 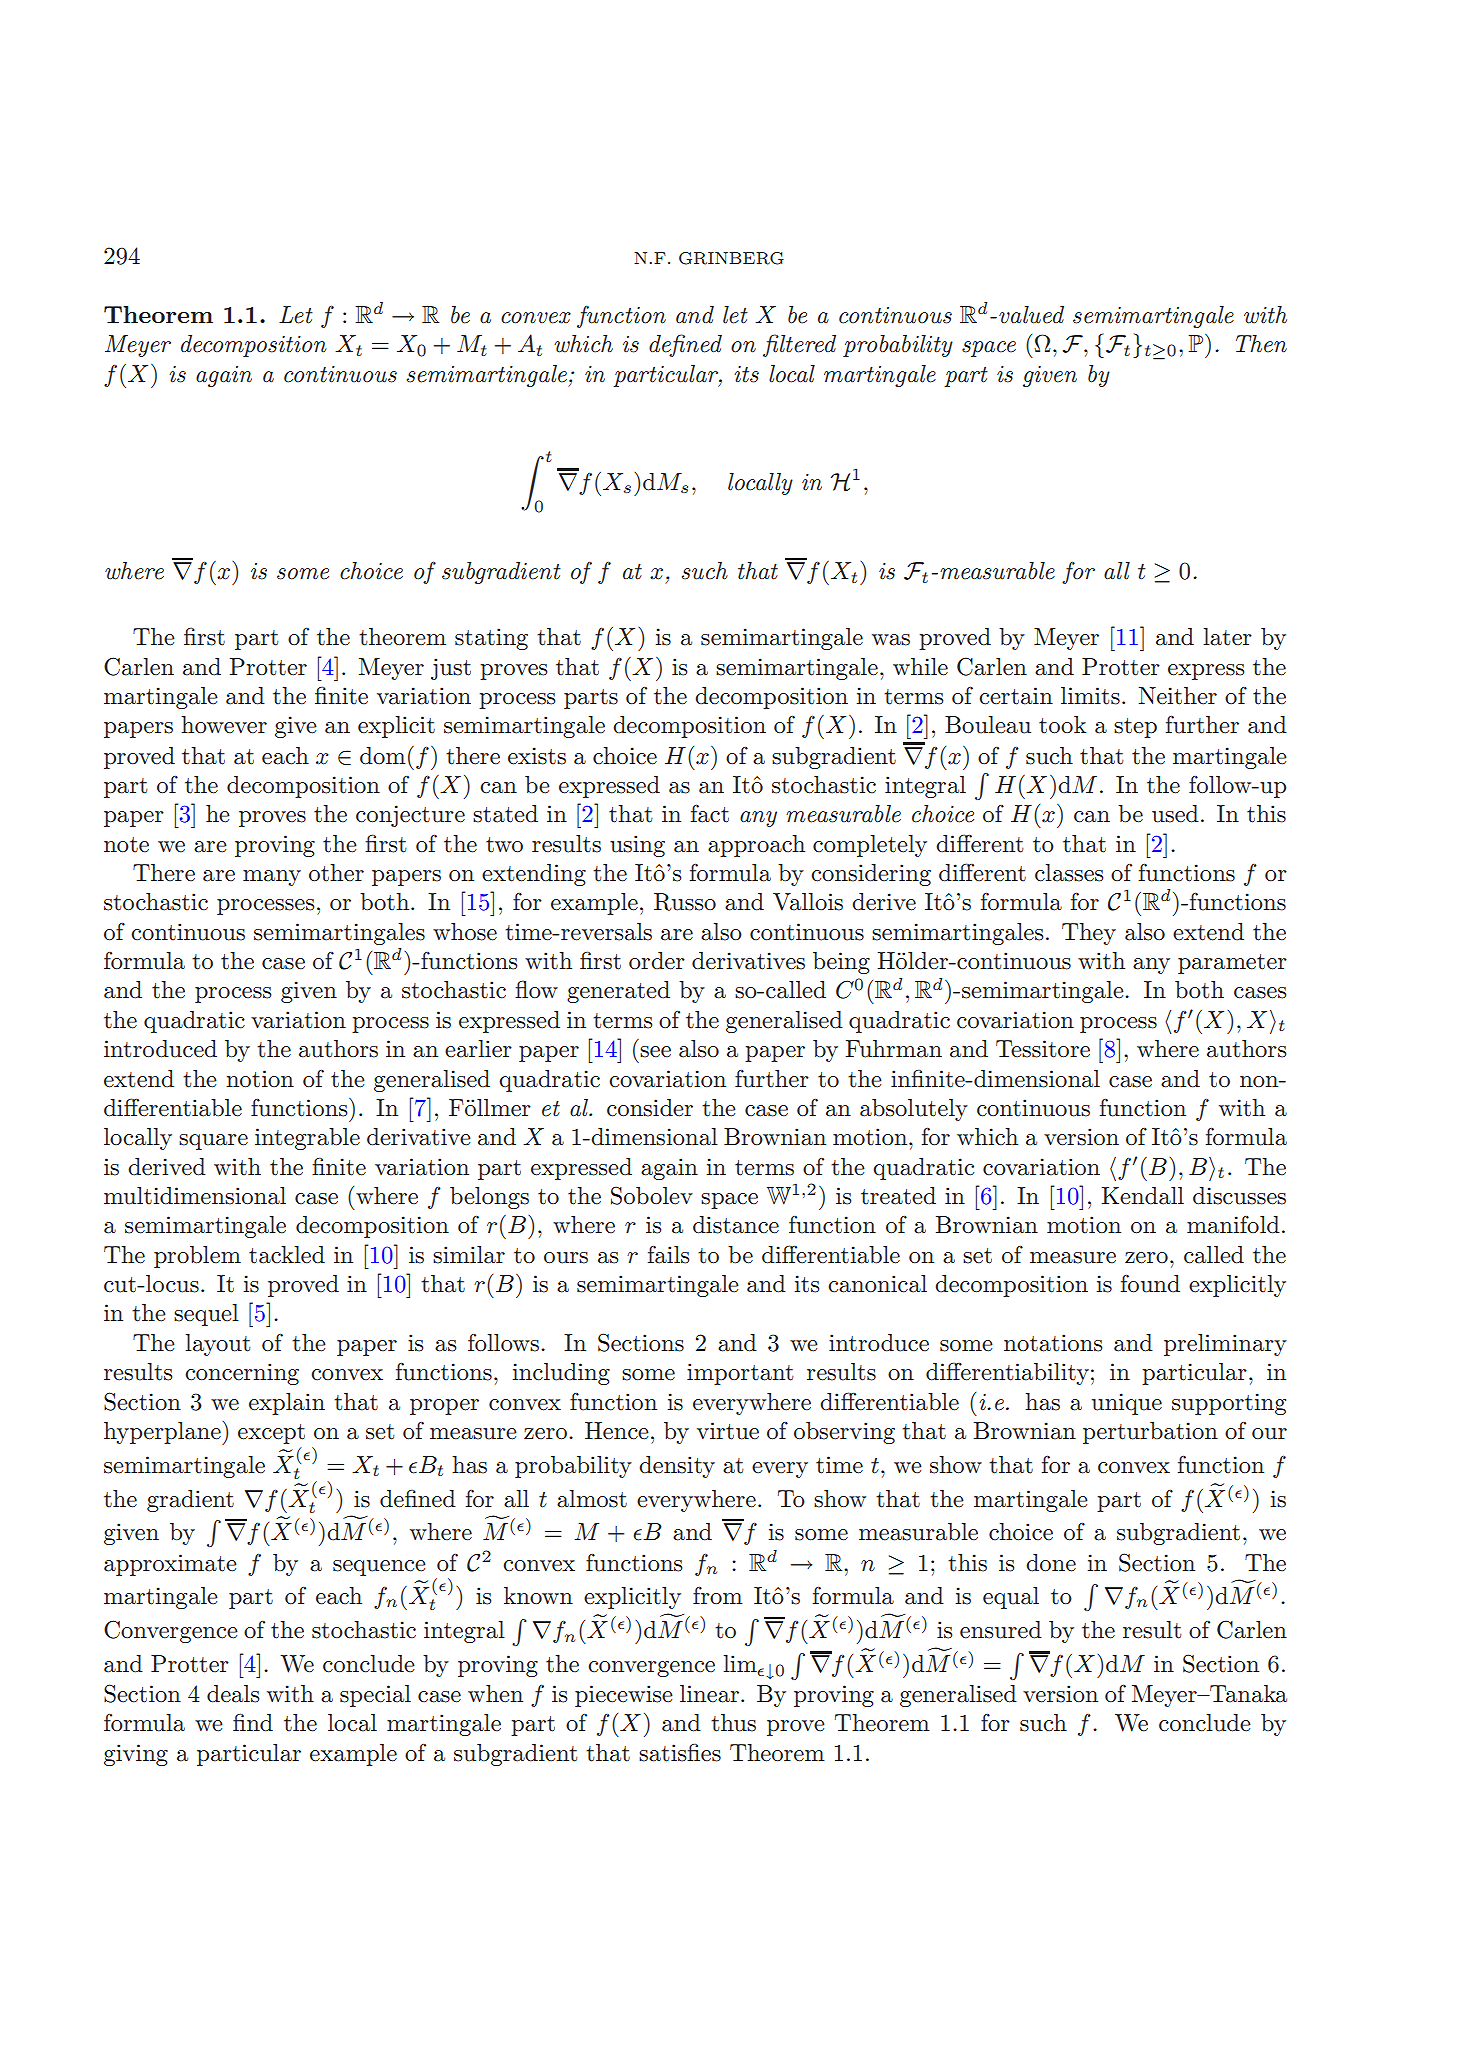 I want to click on limits, so click(x=1090, y=696).
